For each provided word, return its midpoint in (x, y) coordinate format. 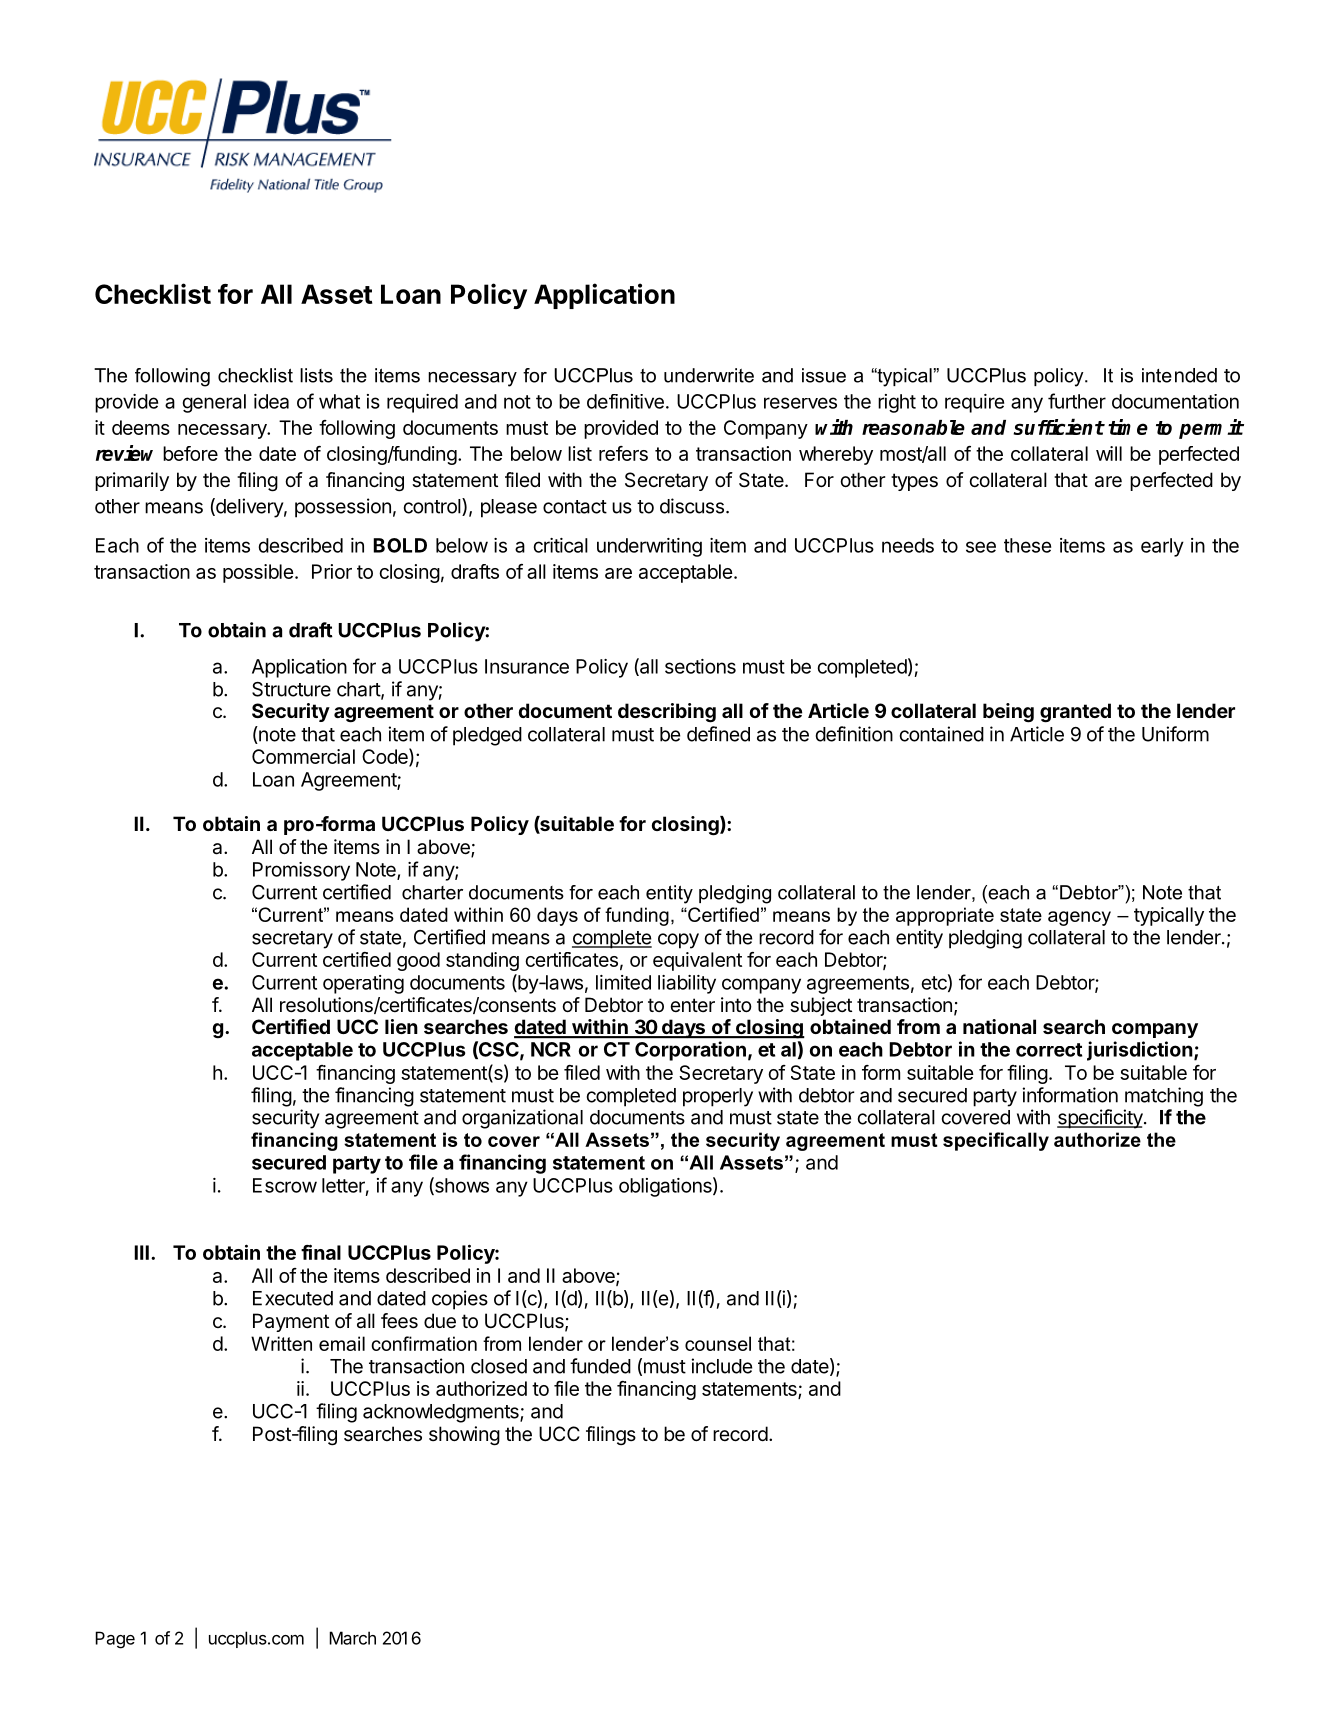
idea (271, 401)
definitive (625, 401)
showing (464, 1436)
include (721, 1366)
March (352, 1638)
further (1077, 401)
